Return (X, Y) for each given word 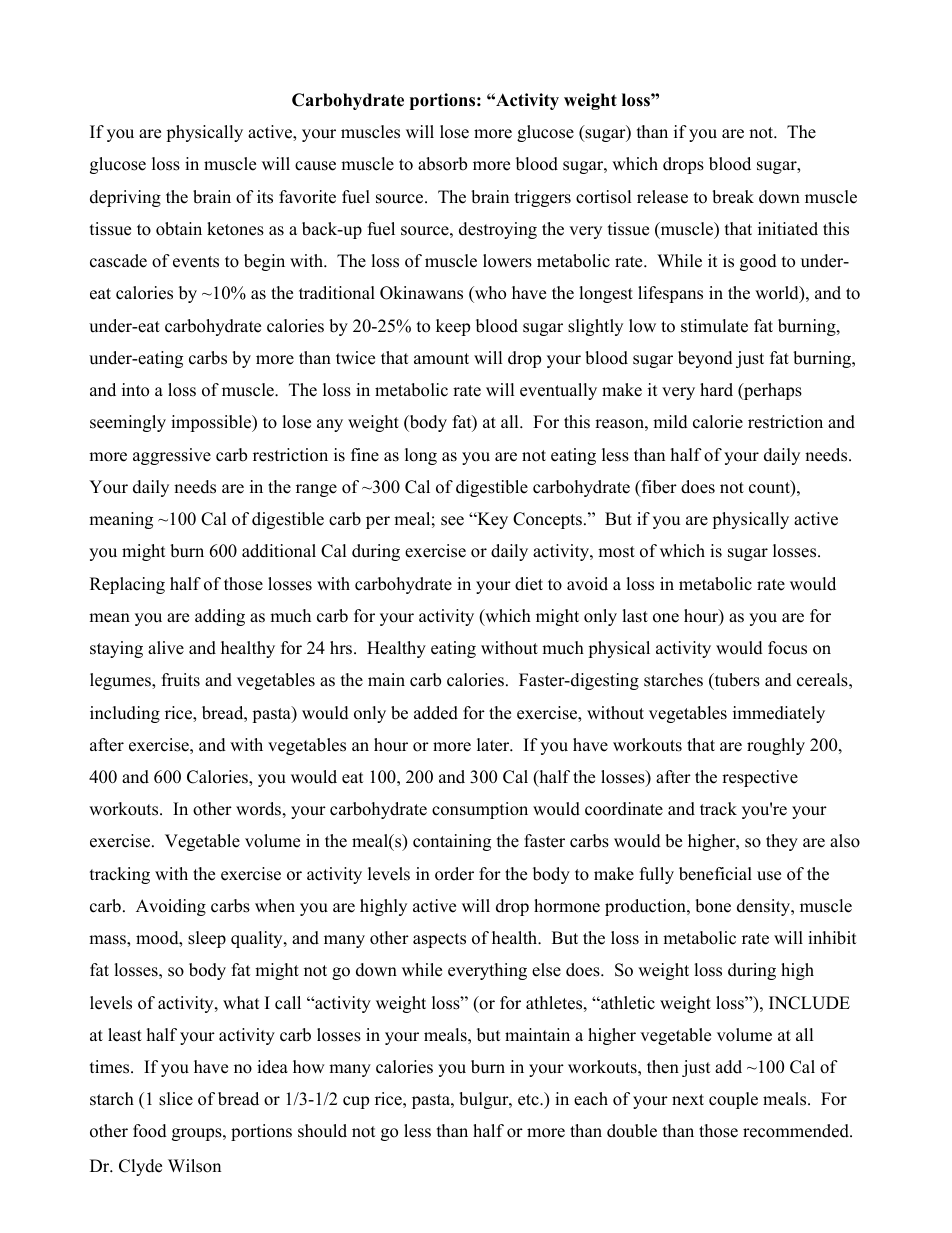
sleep (207, 939)
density (765, 907)
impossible (212, 423)
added (436, 713)
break (733, 197)
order (454, 874)
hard (716, 390)
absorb (442, 164)
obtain (179, 229)
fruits (181, 680)
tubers (736, 681)
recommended (797, 1131)
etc (529, 1100)
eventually (558, 391)
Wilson (194, 1166)
